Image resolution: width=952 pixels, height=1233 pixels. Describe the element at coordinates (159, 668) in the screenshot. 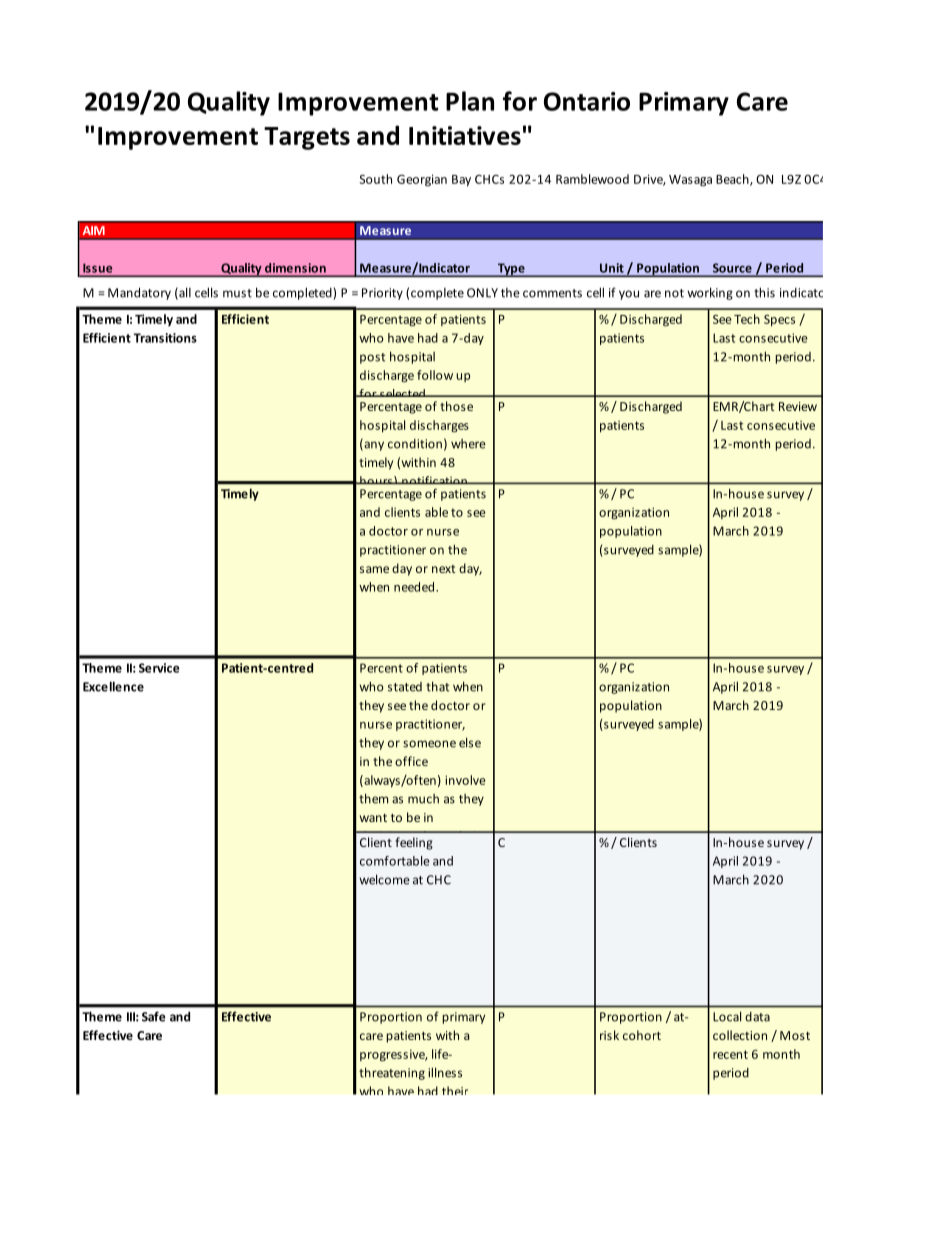

I see `Service` at that location.
